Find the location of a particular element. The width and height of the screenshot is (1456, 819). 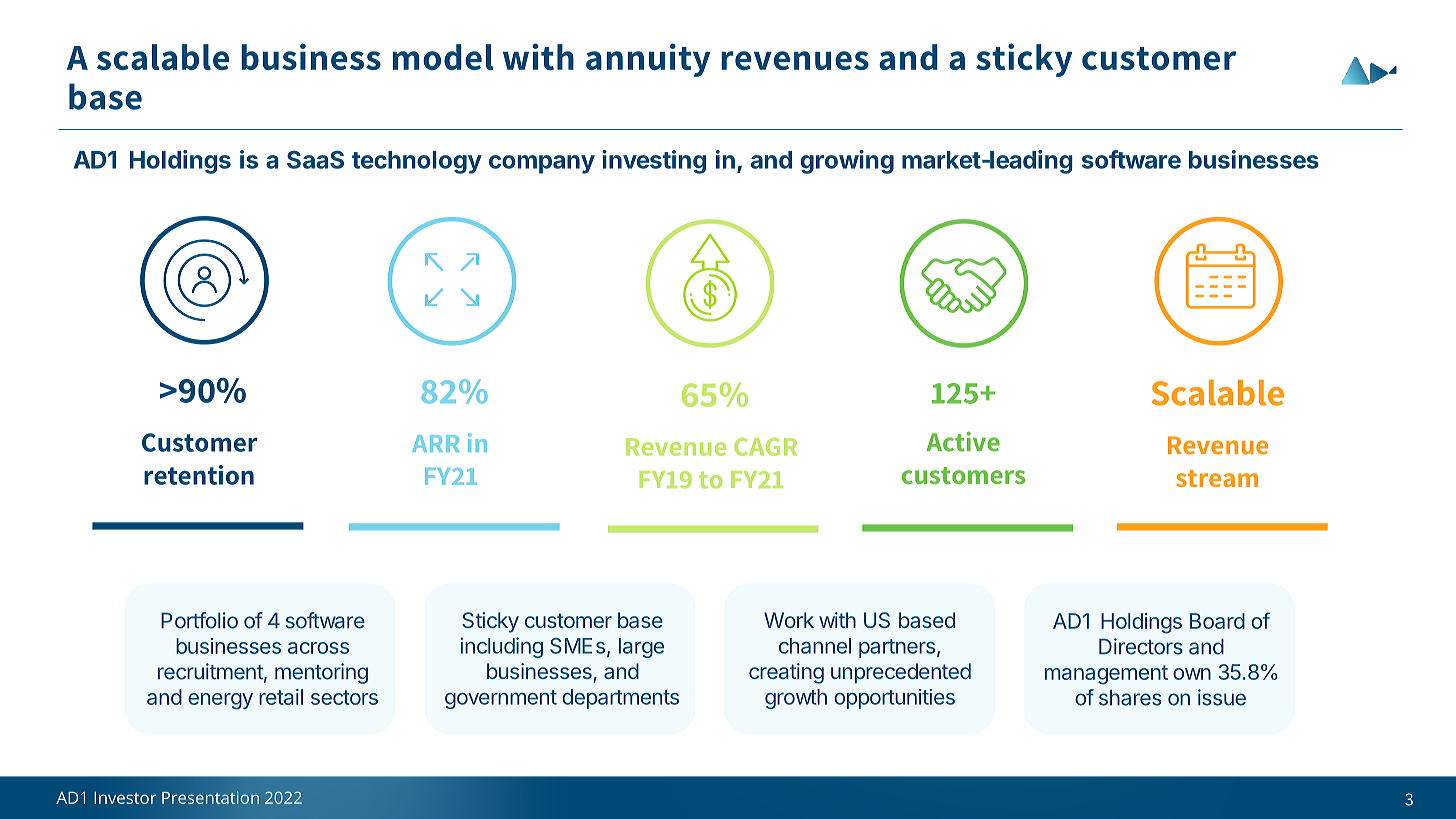

ARR is located at coordinates (435, 443).
